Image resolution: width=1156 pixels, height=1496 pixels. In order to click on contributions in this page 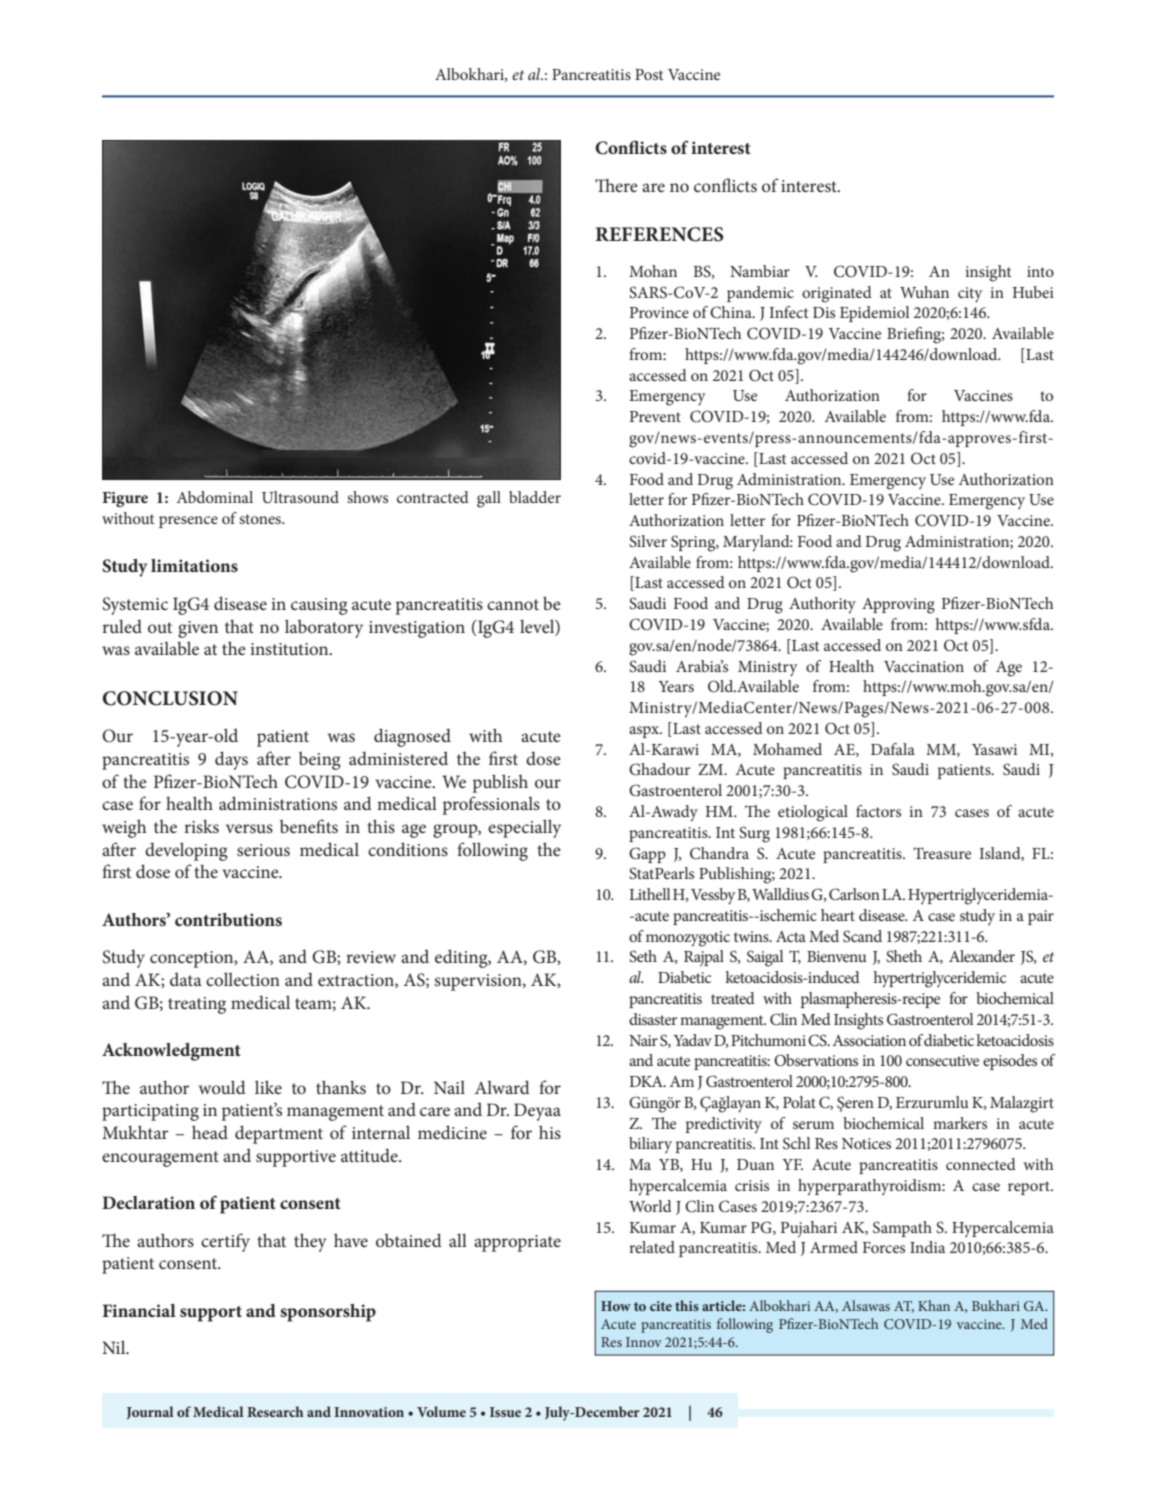, I will do `click(228, 919)`.
